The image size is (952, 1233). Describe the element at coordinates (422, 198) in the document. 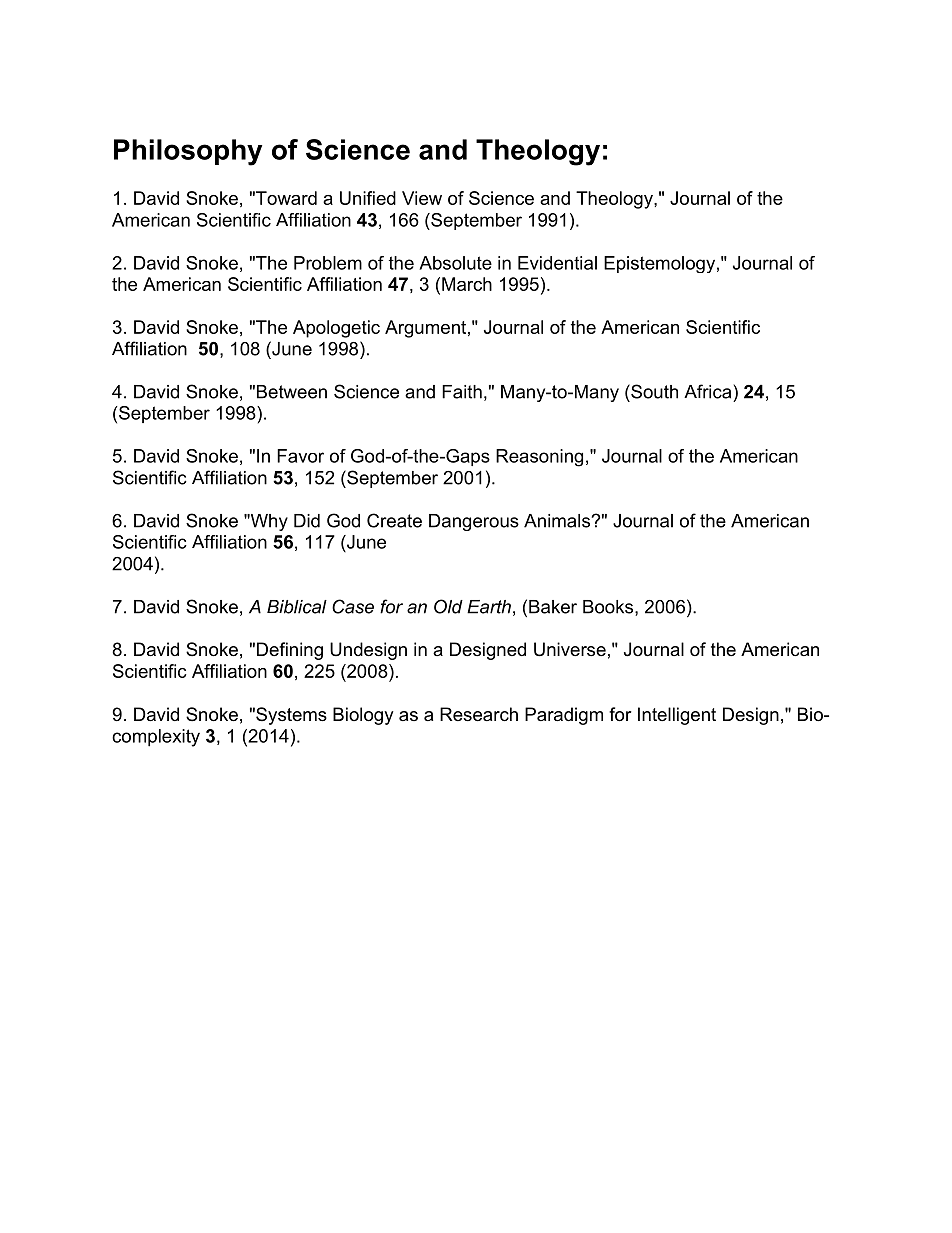

I see `View` at that location.
